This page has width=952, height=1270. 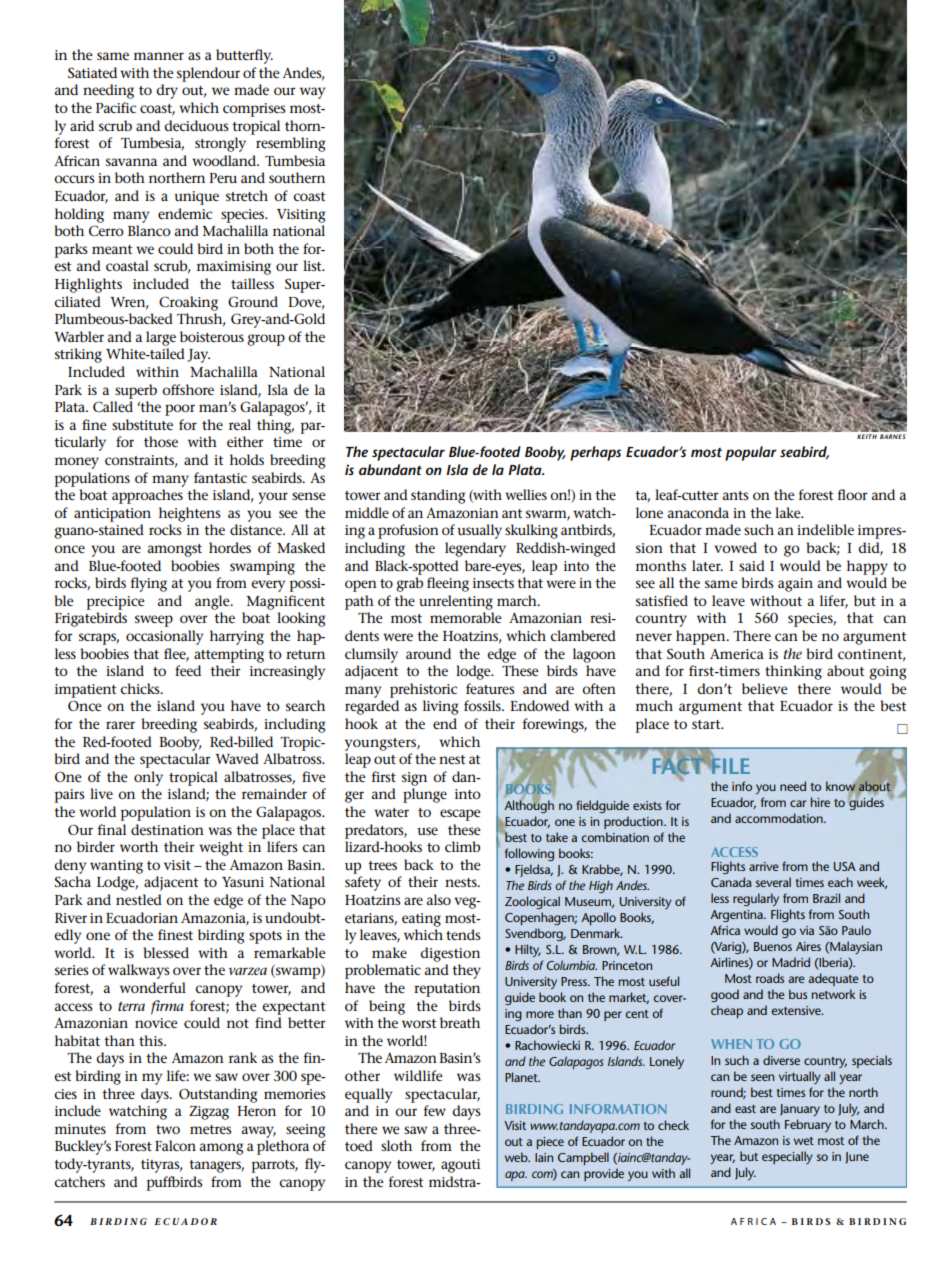 What do you see at coordinates (751, 453) in the page?
I see `popular` at bounding box center [751, 453].
